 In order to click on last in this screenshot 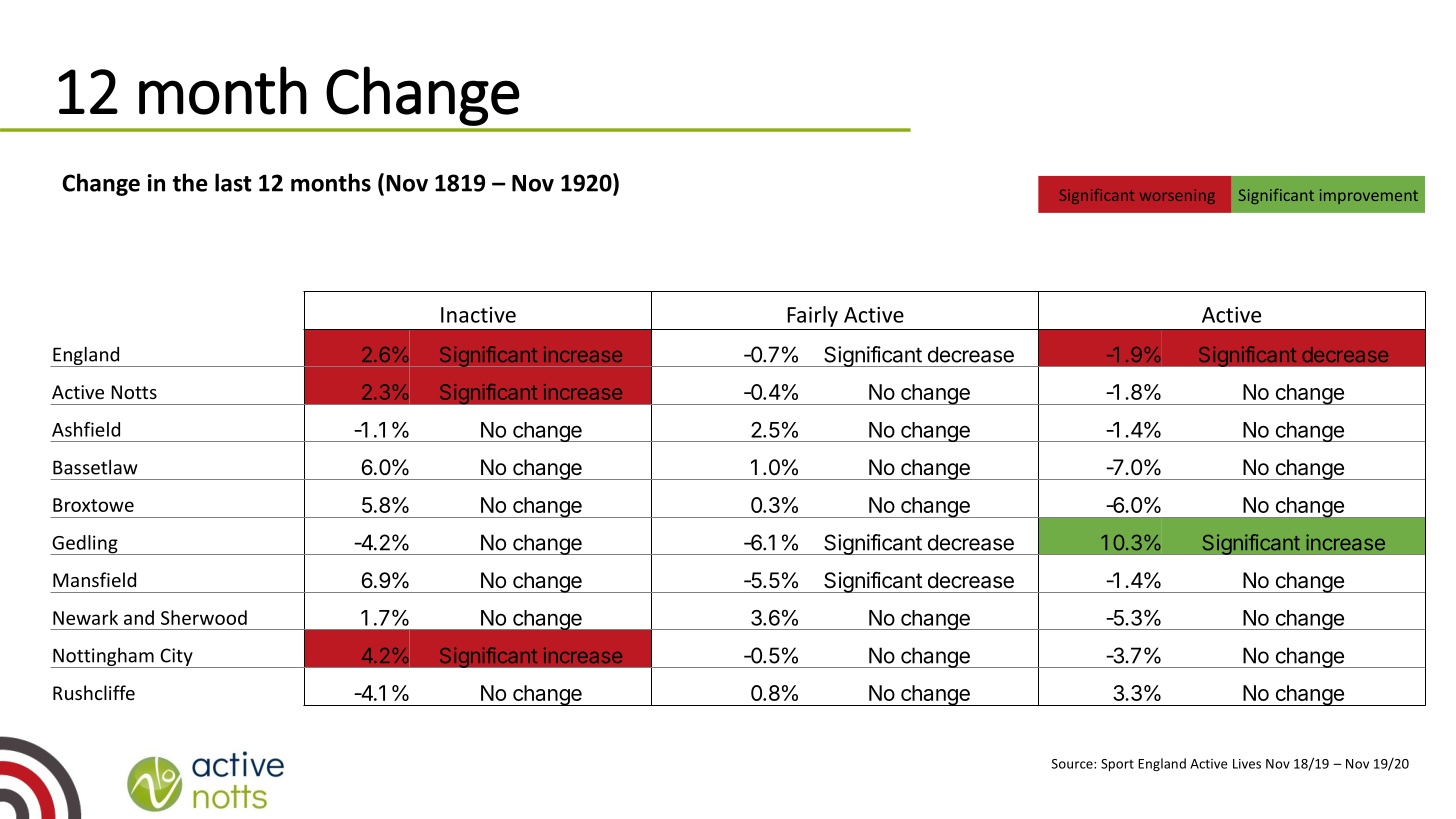, I will do `click(233, 182)`.
